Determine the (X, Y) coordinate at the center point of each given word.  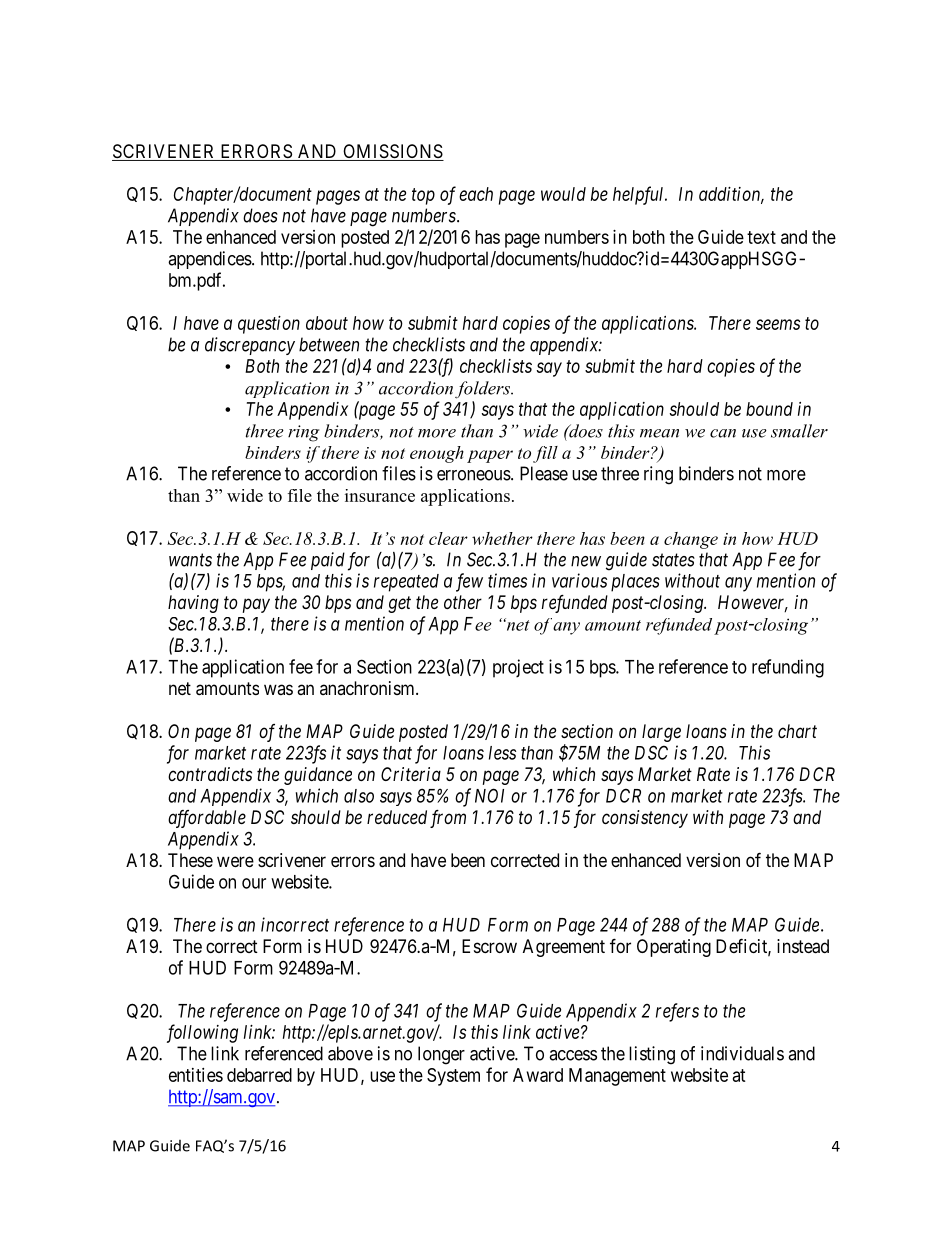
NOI (489, 795)
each (476, 194)
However (753, 603)
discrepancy (250, 346)
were (235, 861)
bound (769, 409)
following (202, 1033)
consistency (645, 819)
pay (256, 605)
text (761, 237)
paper (490, 456)
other (463, 602)
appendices (210, 260)
